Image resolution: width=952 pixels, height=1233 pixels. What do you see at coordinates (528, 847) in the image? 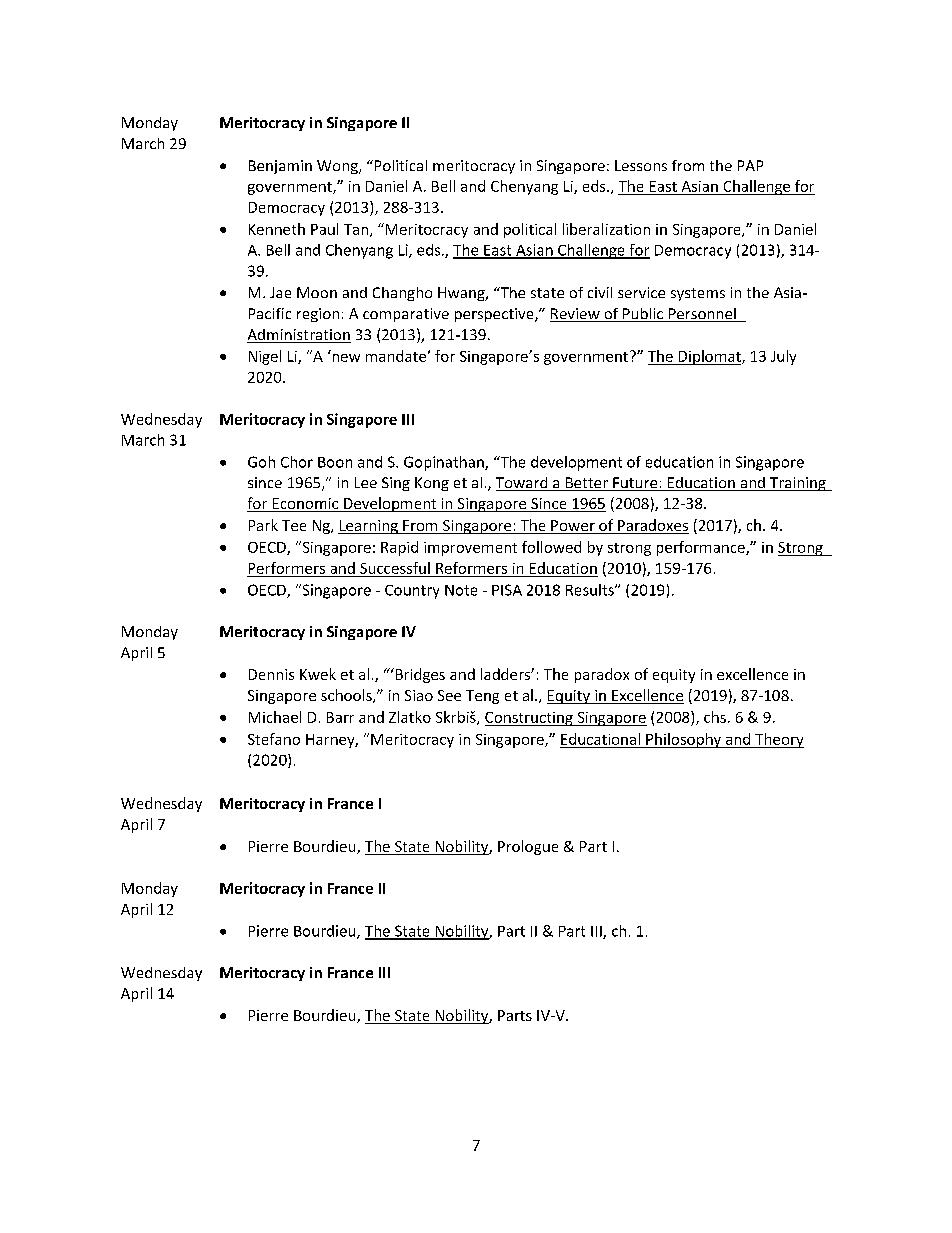
I see `Prologue` at bounding box center [528, 847].
